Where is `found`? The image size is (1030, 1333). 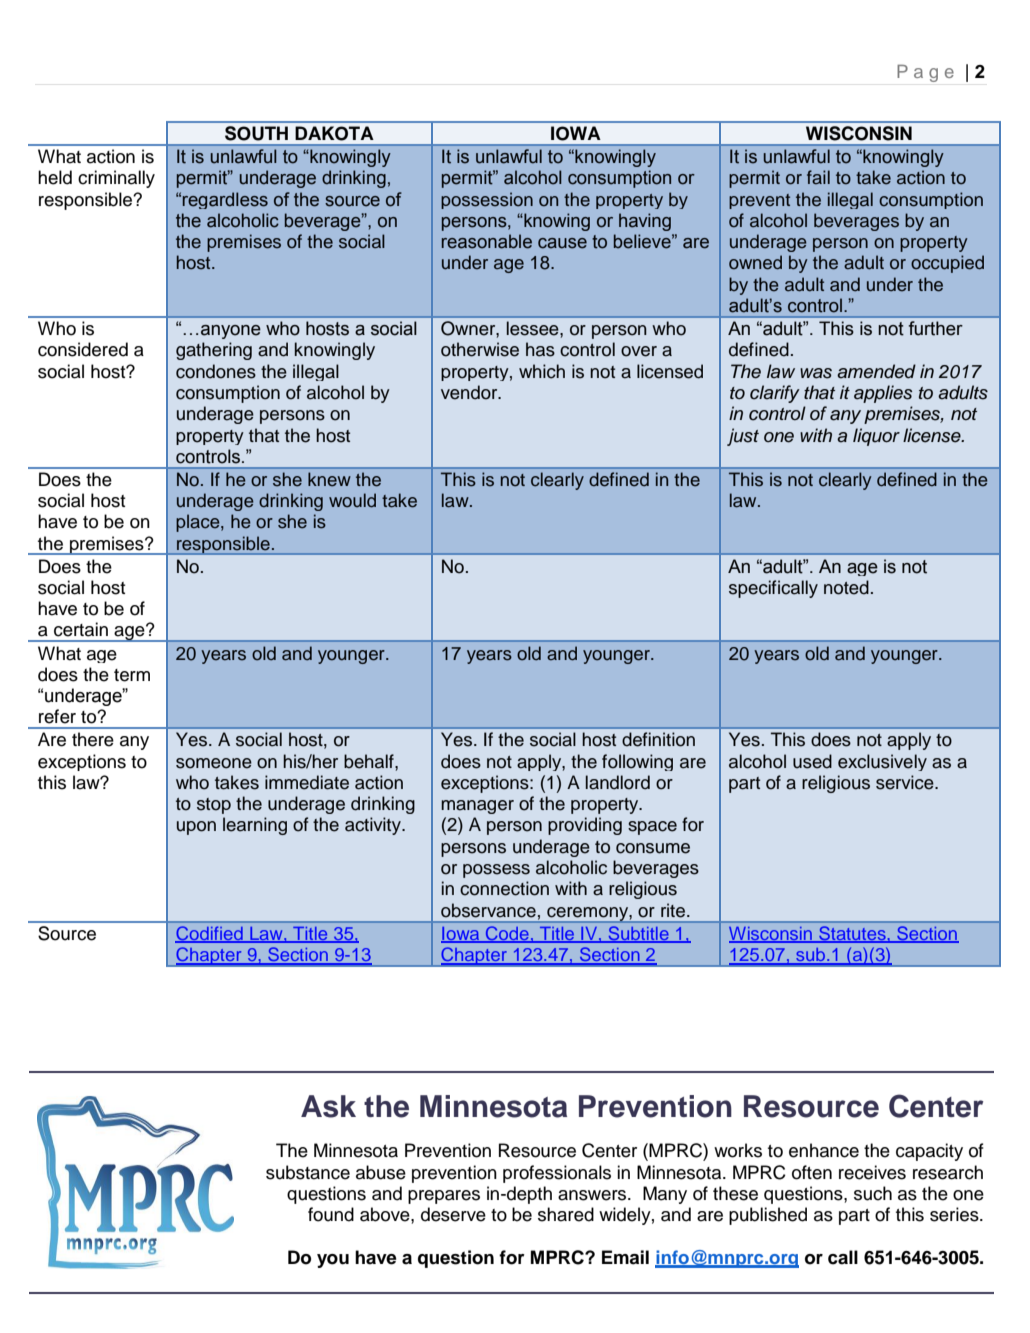 found is located at coordinates (331, 1214).
